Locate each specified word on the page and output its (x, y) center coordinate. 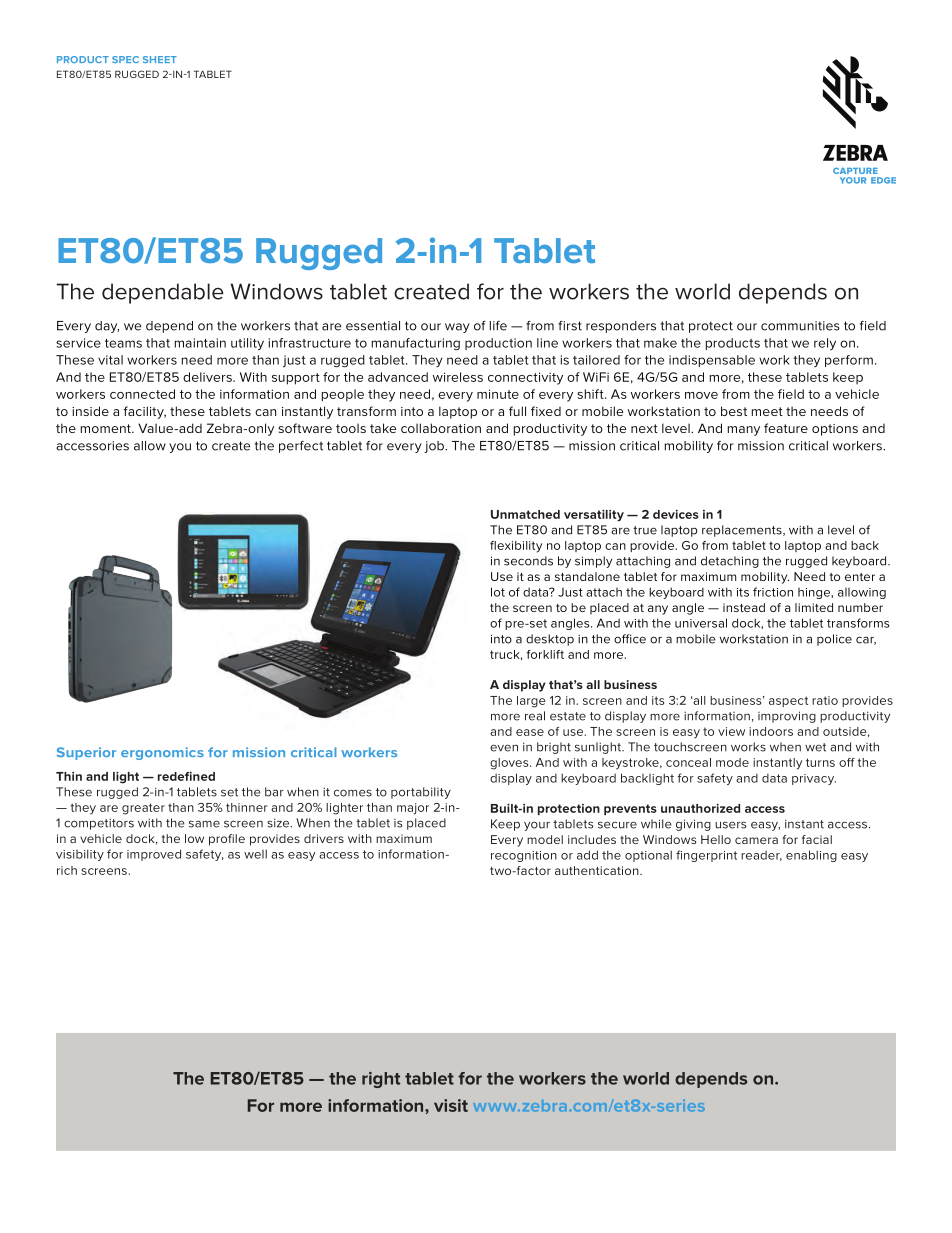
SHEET (160, 59)
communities (800, 326)
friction (773, 592)
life (498, 326)
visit (451, 1105)
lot (498, 592)
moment (107, 428)
